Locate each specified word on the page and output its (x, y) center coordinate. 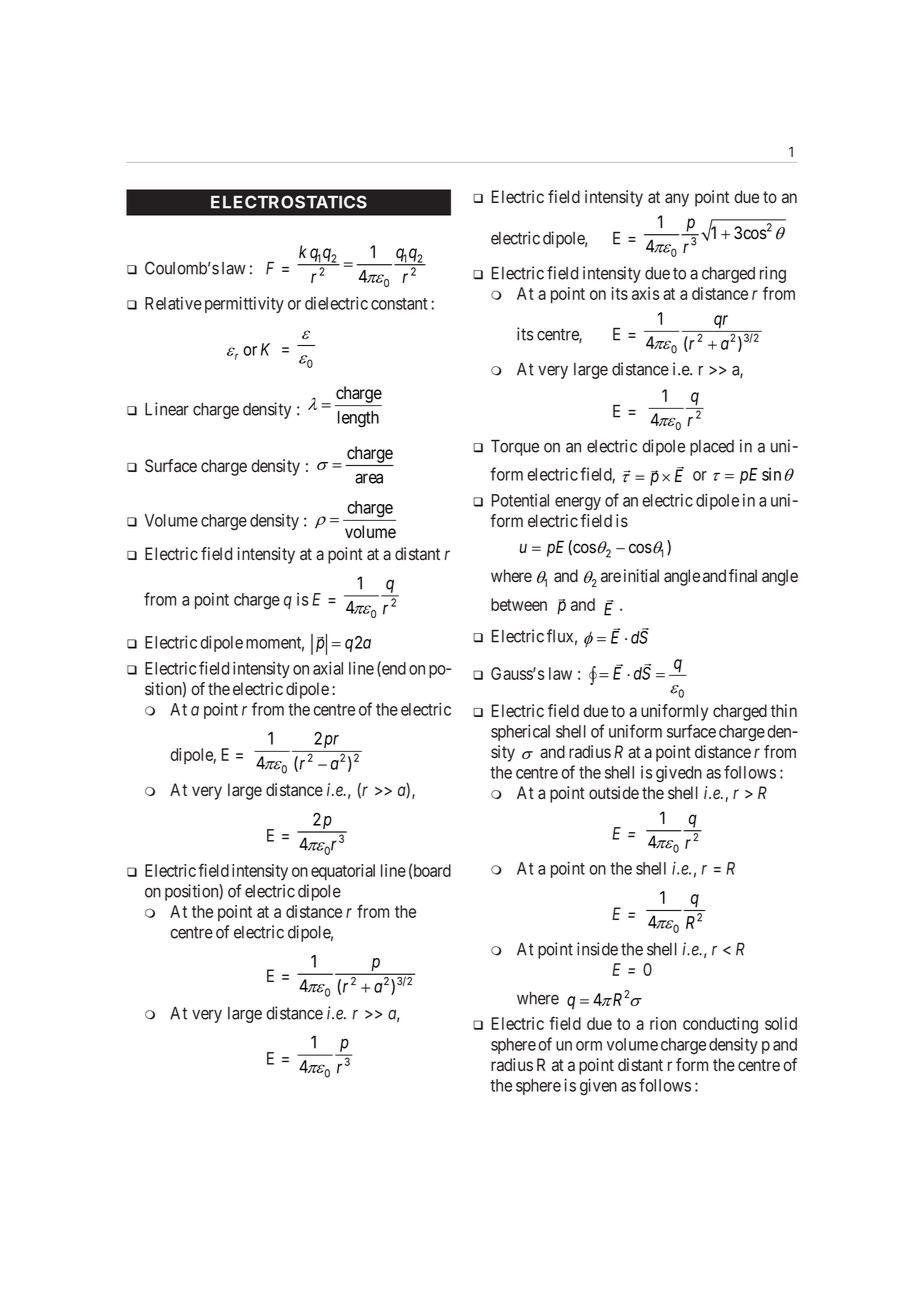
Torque (515, 448)
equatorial (343, 872)
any (677, 200)
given (598, 1086)
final (743, 576)
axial (328, 668)
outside (614, 793)
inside (597, 949)
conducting (720, 1025)
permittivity (244, 304)
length (358, 419)
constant (399, 304)
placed (712, 448)
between (519, 604)
